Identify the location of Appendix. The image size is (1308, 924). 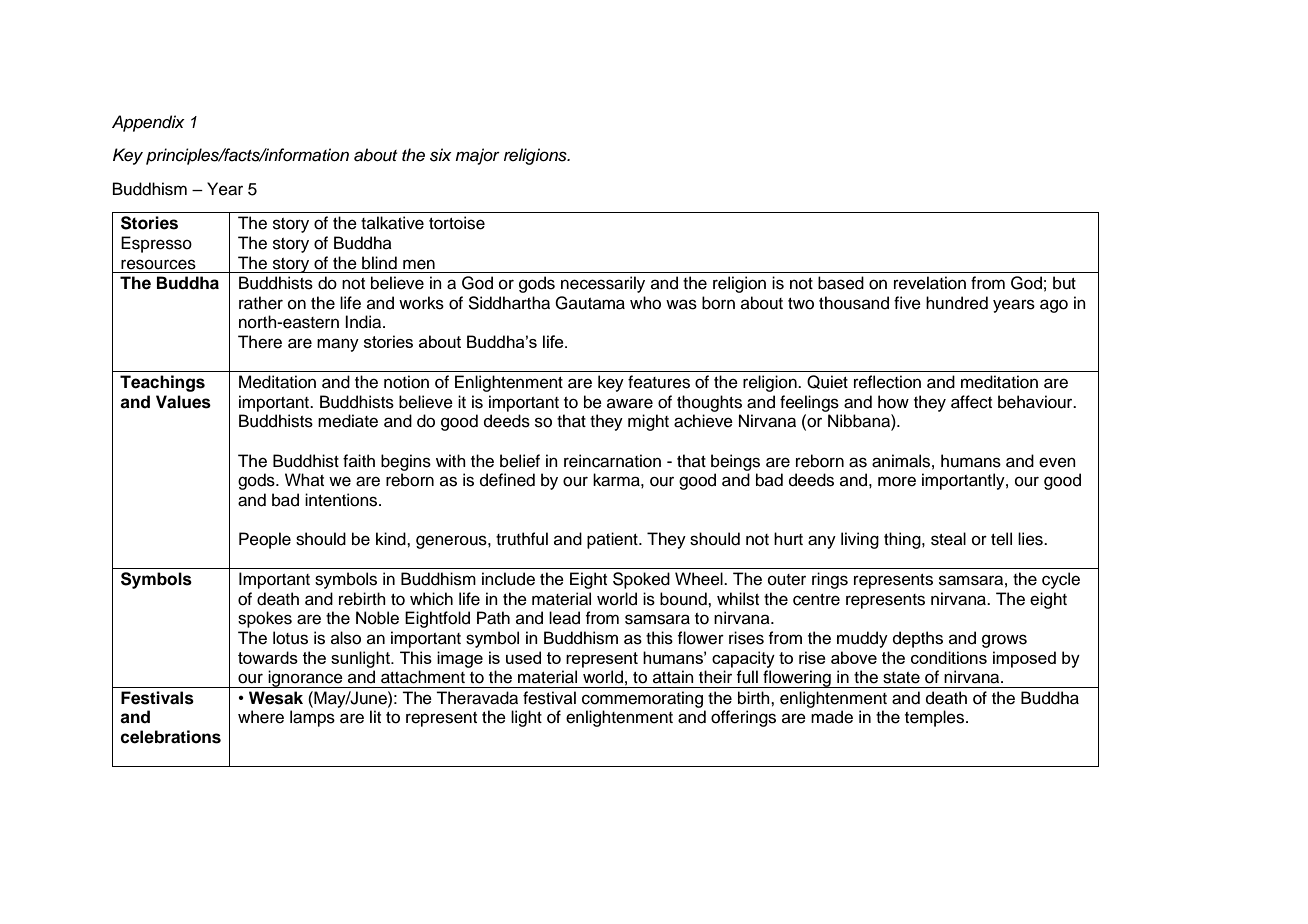
(148, 123).
